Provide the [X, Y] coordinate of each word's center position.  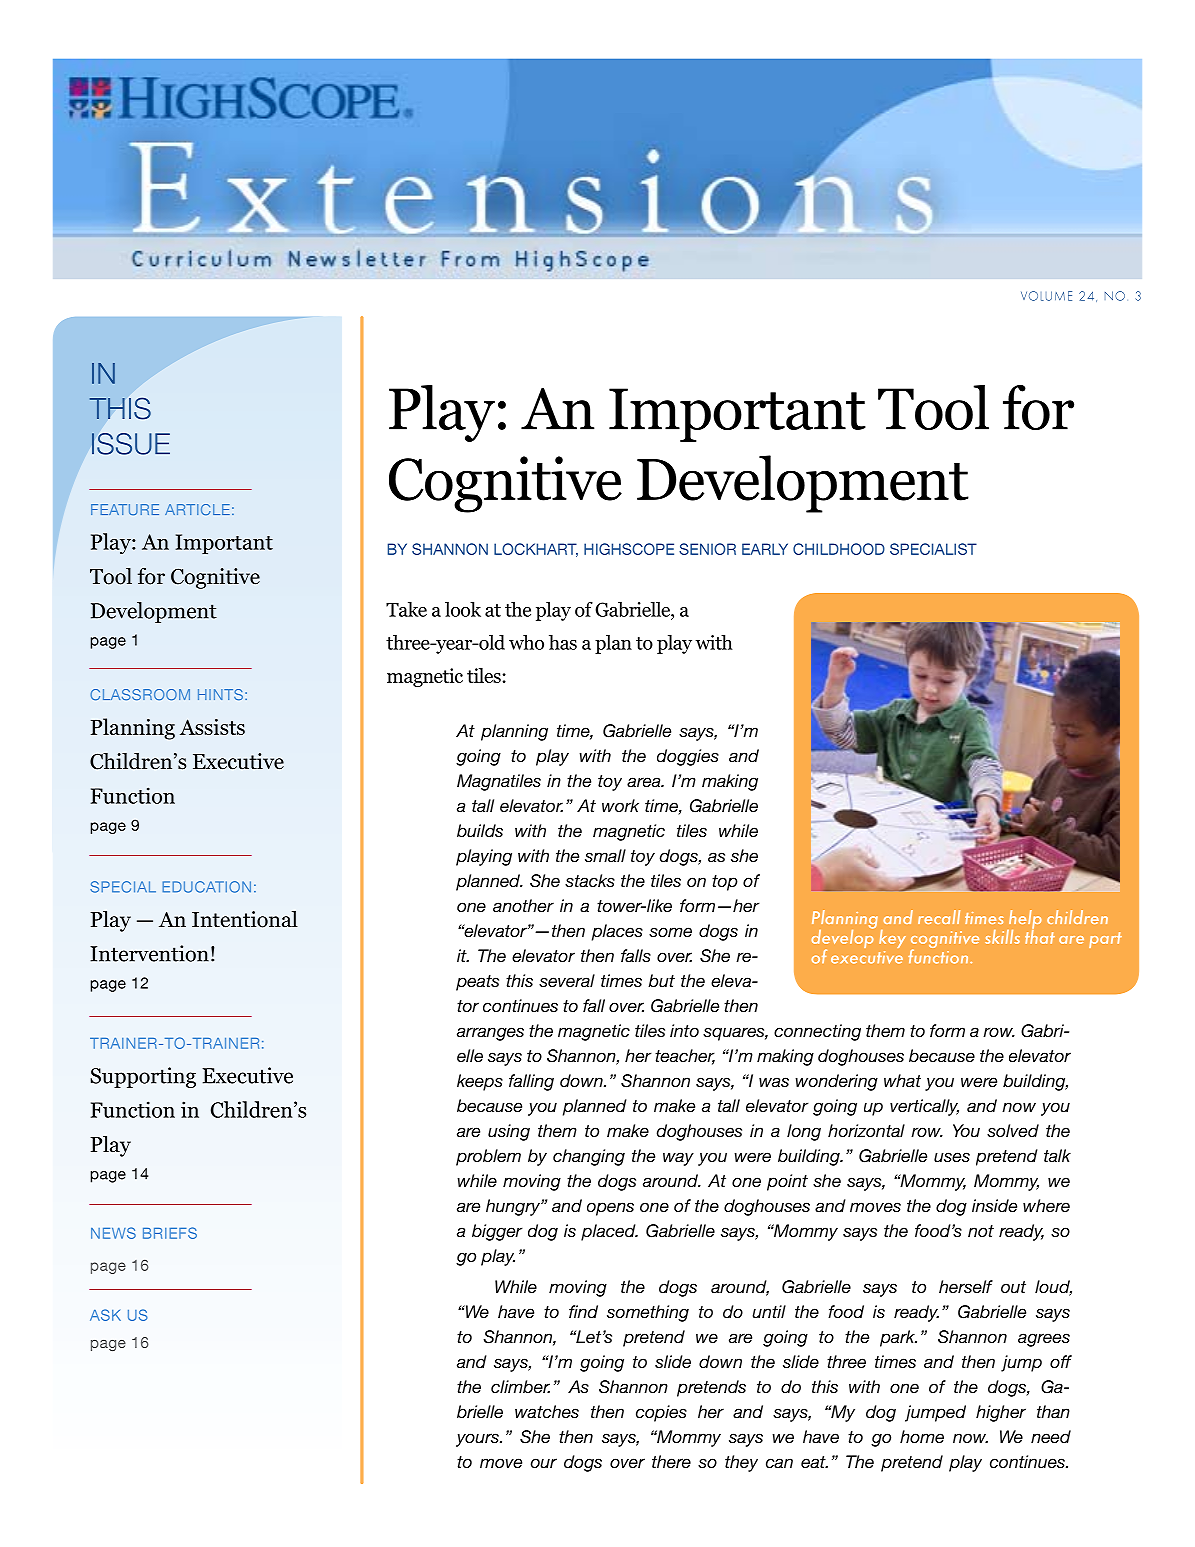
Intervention [149, 953]
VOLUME [1046, 296]
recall [939, 917]
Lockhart [536, 550]
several [567, 980]
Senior [707, 549]
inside [994, 1205]
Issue [131, 444]
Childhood [839, 549]
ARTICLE [197, 509]
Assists [212, 727]
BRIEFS [170, 1233]
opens [610, 1209]
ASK [105, 1315]
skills [1002, 937]
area [645, 782]
